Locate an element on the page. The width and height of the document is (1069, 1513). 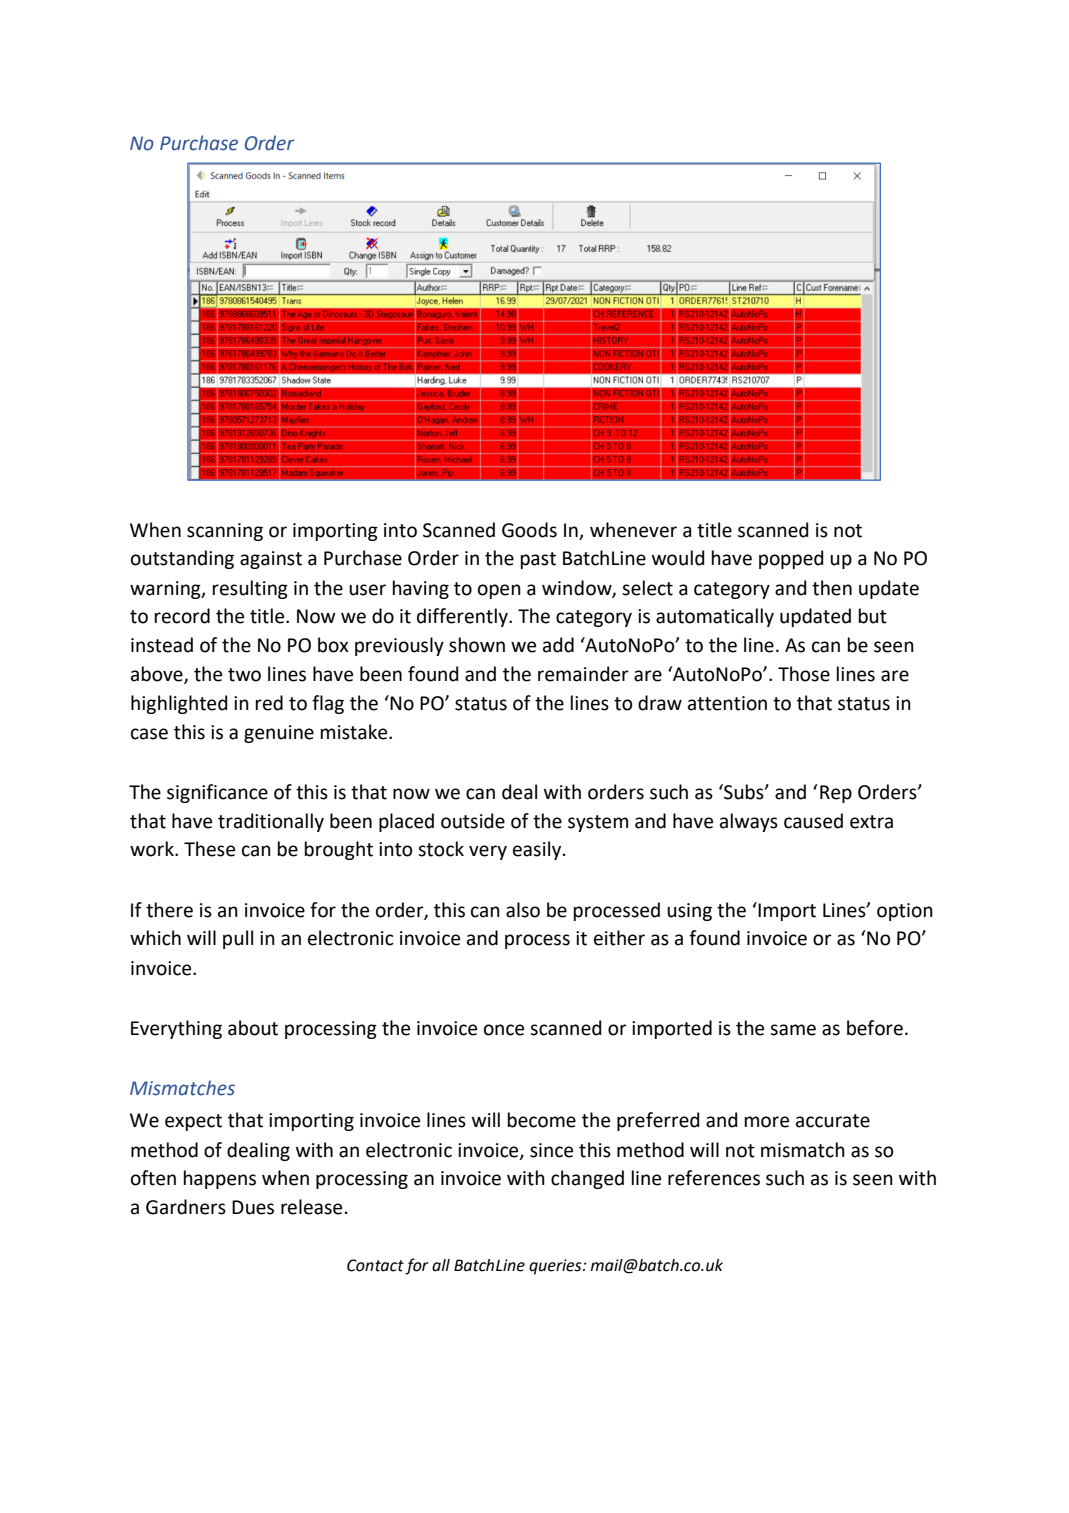
outside is located at coordinates (473, 821).
